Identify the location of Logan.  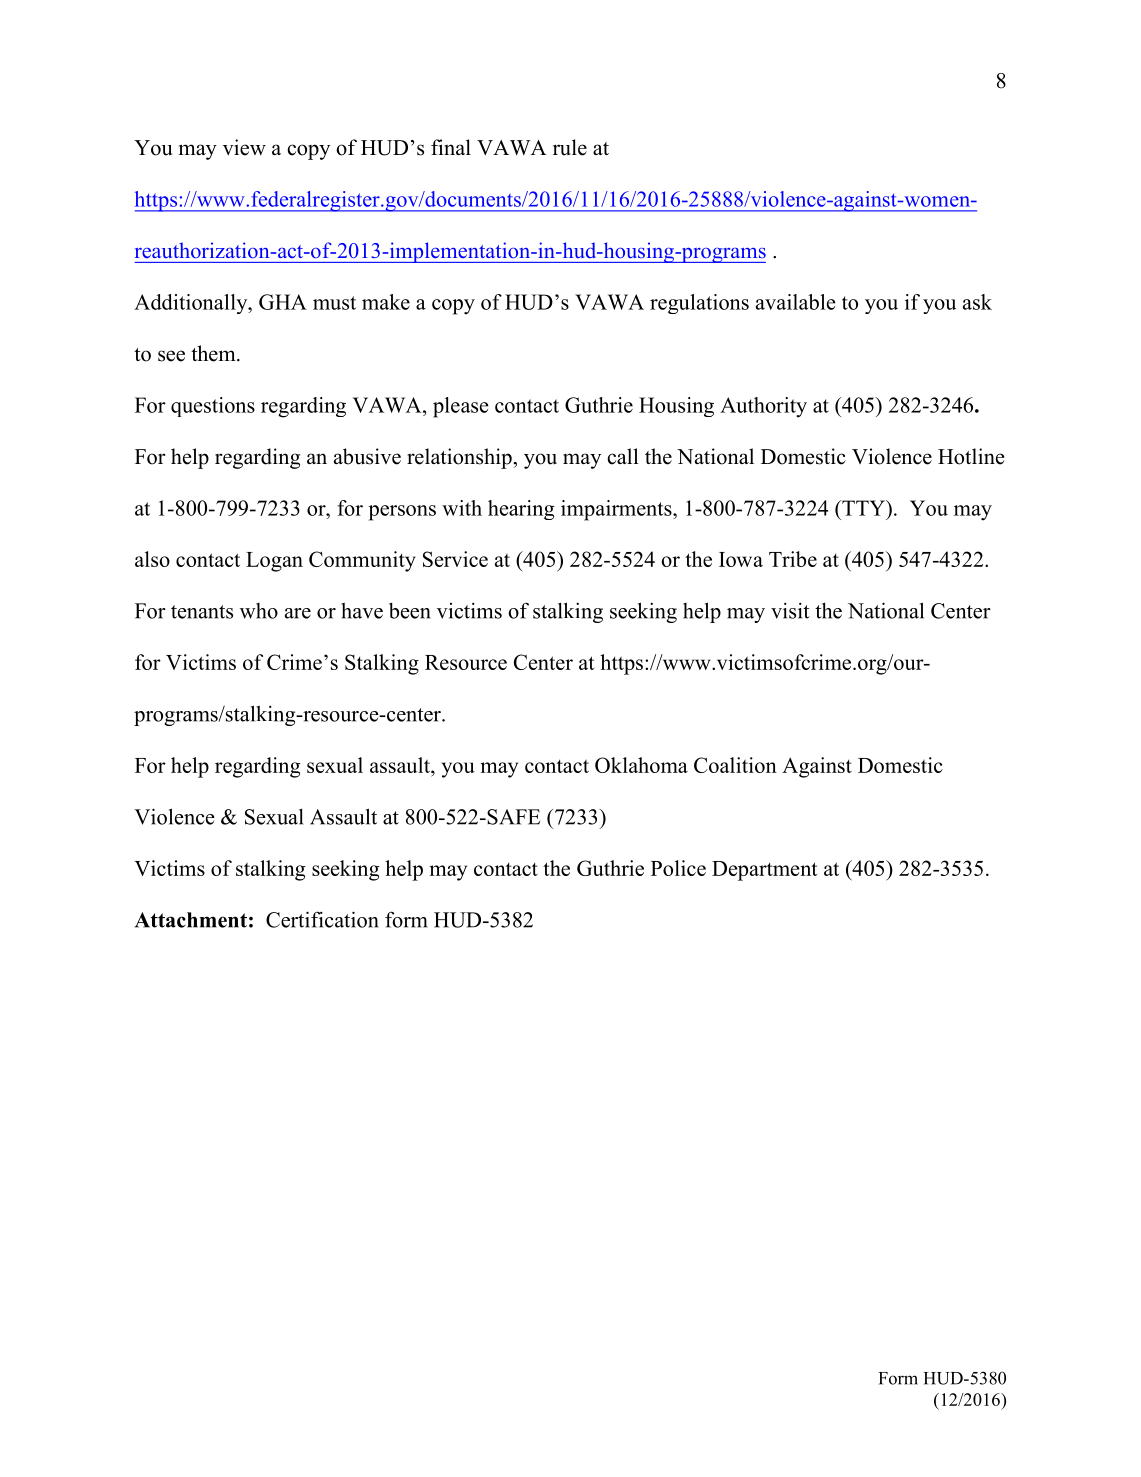
(274, 562).
